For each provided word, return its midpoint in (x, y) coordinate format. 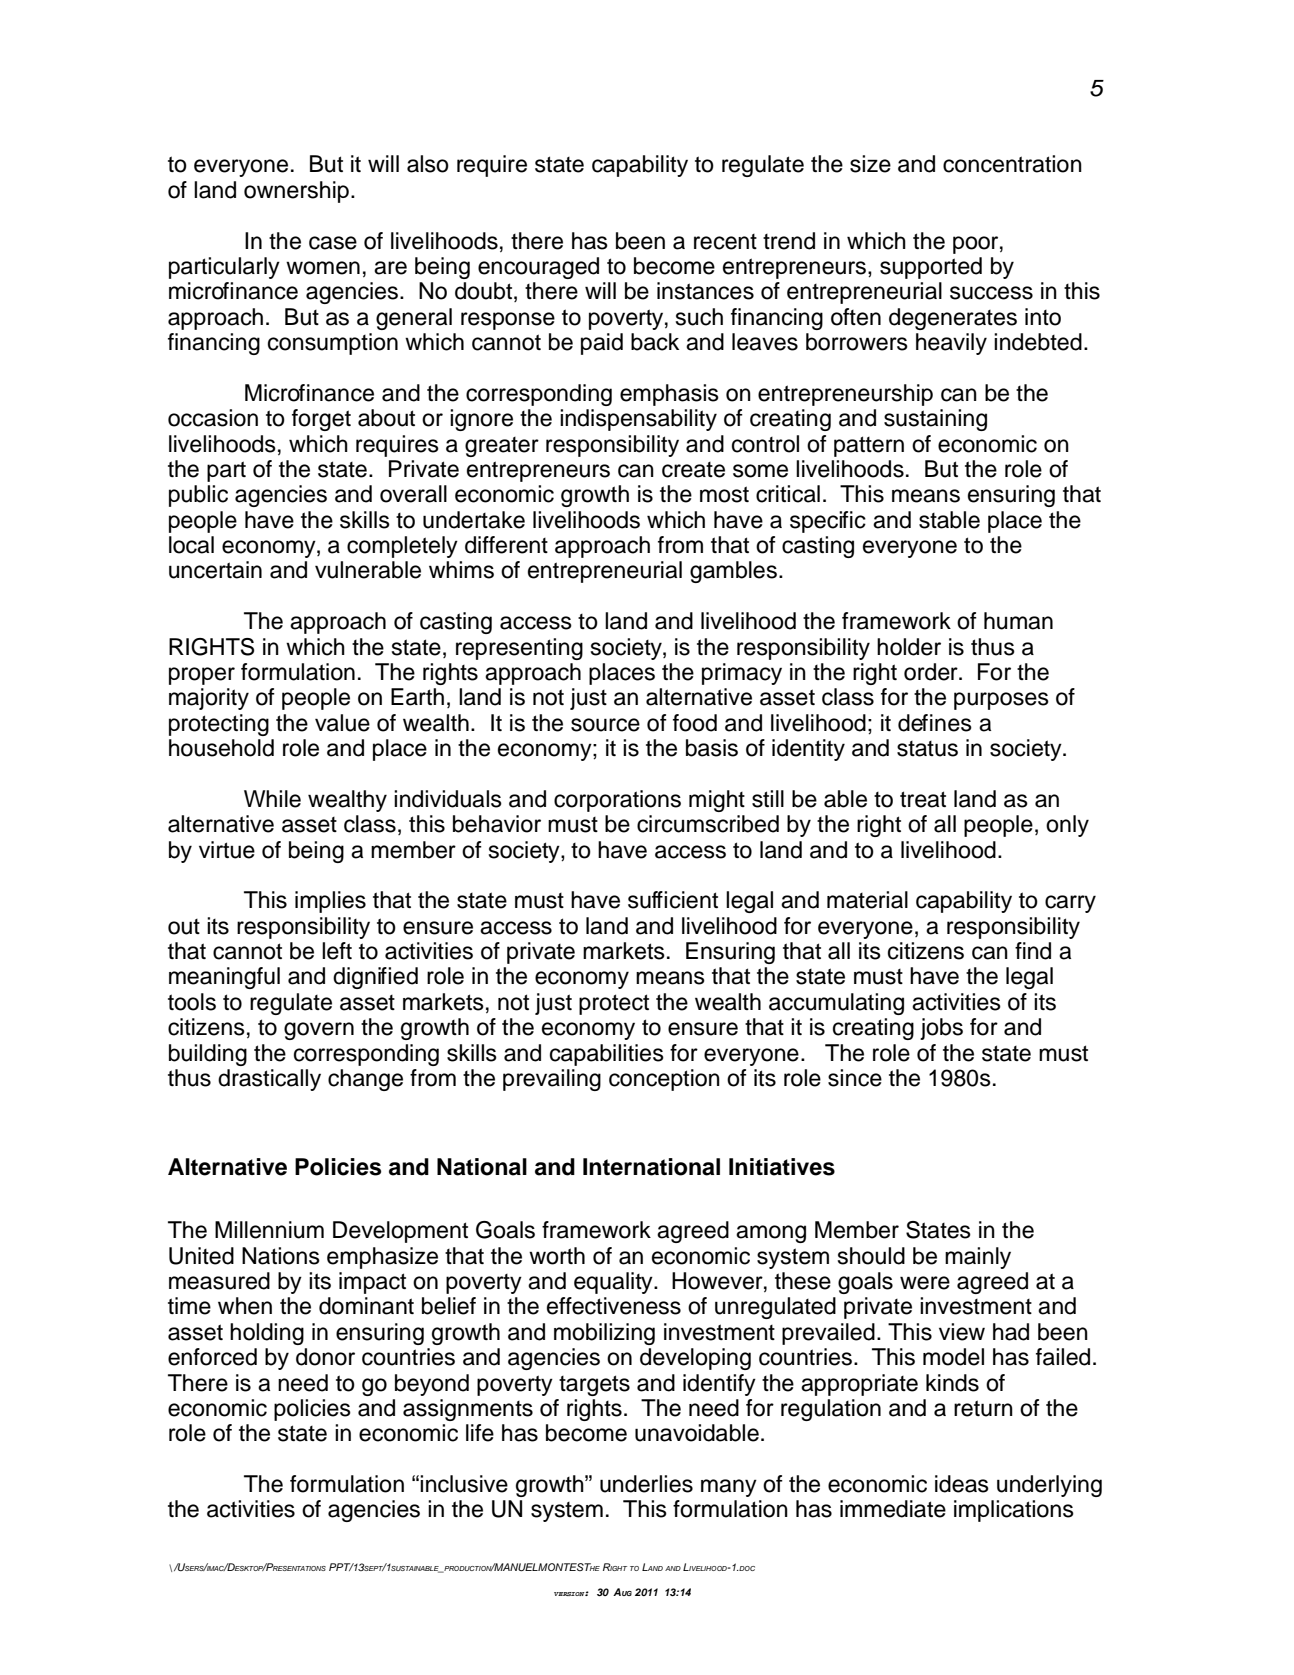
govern (319, 1031)
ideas (962, 1484)
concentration (1012, 164)
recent (725, 242)
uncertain (215, 570)
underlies (646, 1484)
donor (325, 1357)
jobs (941, 1029)
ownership (296, 192)
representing (519, 649)
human (1018, 621)
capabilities (607, 1055)
